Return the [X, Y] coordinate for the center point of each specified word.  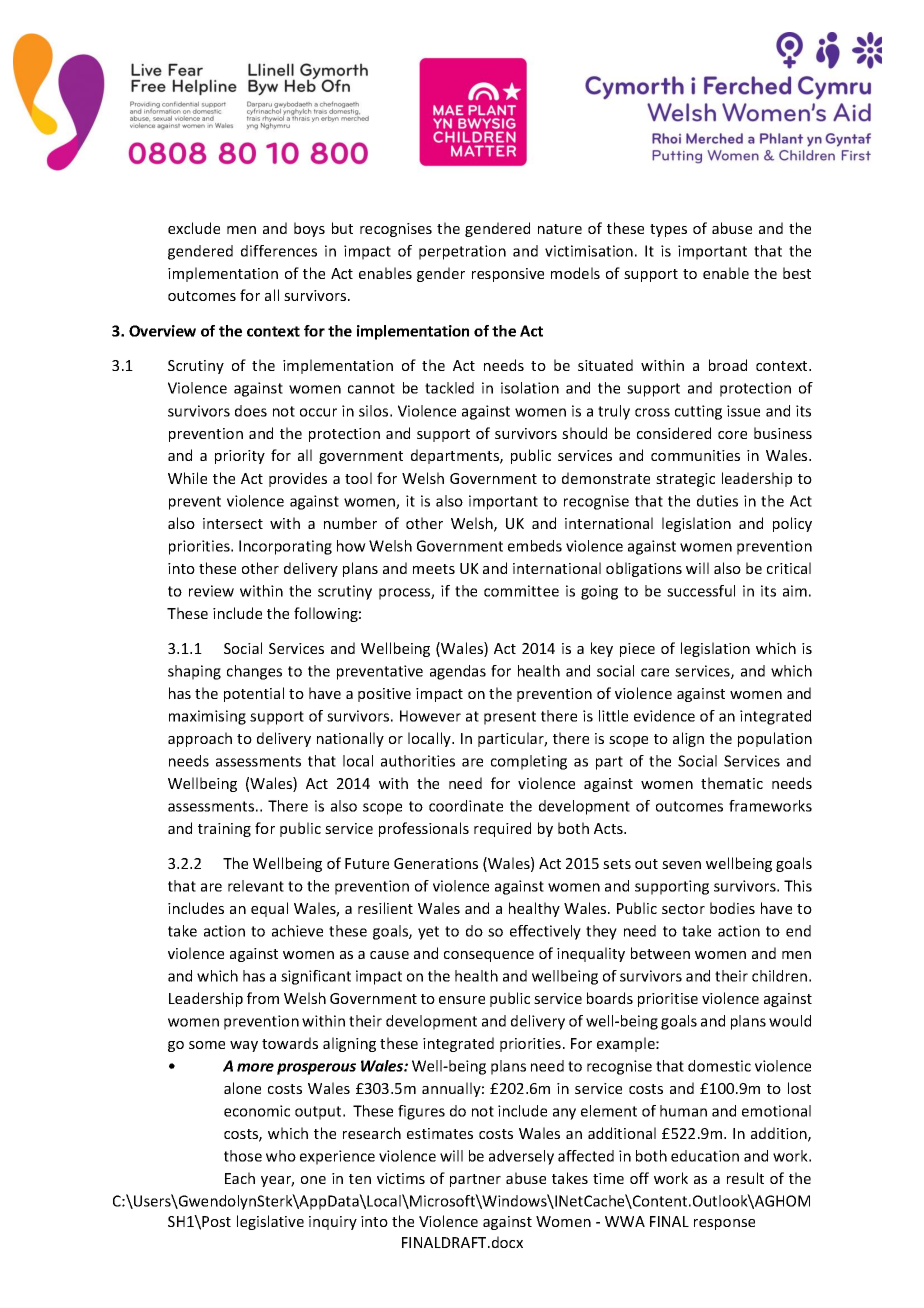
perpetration [462, 252]
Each [240, 1178]
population [775, 739]
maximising [207, 717]
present [510, 718]
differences [279, 251]
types [668, 230]
